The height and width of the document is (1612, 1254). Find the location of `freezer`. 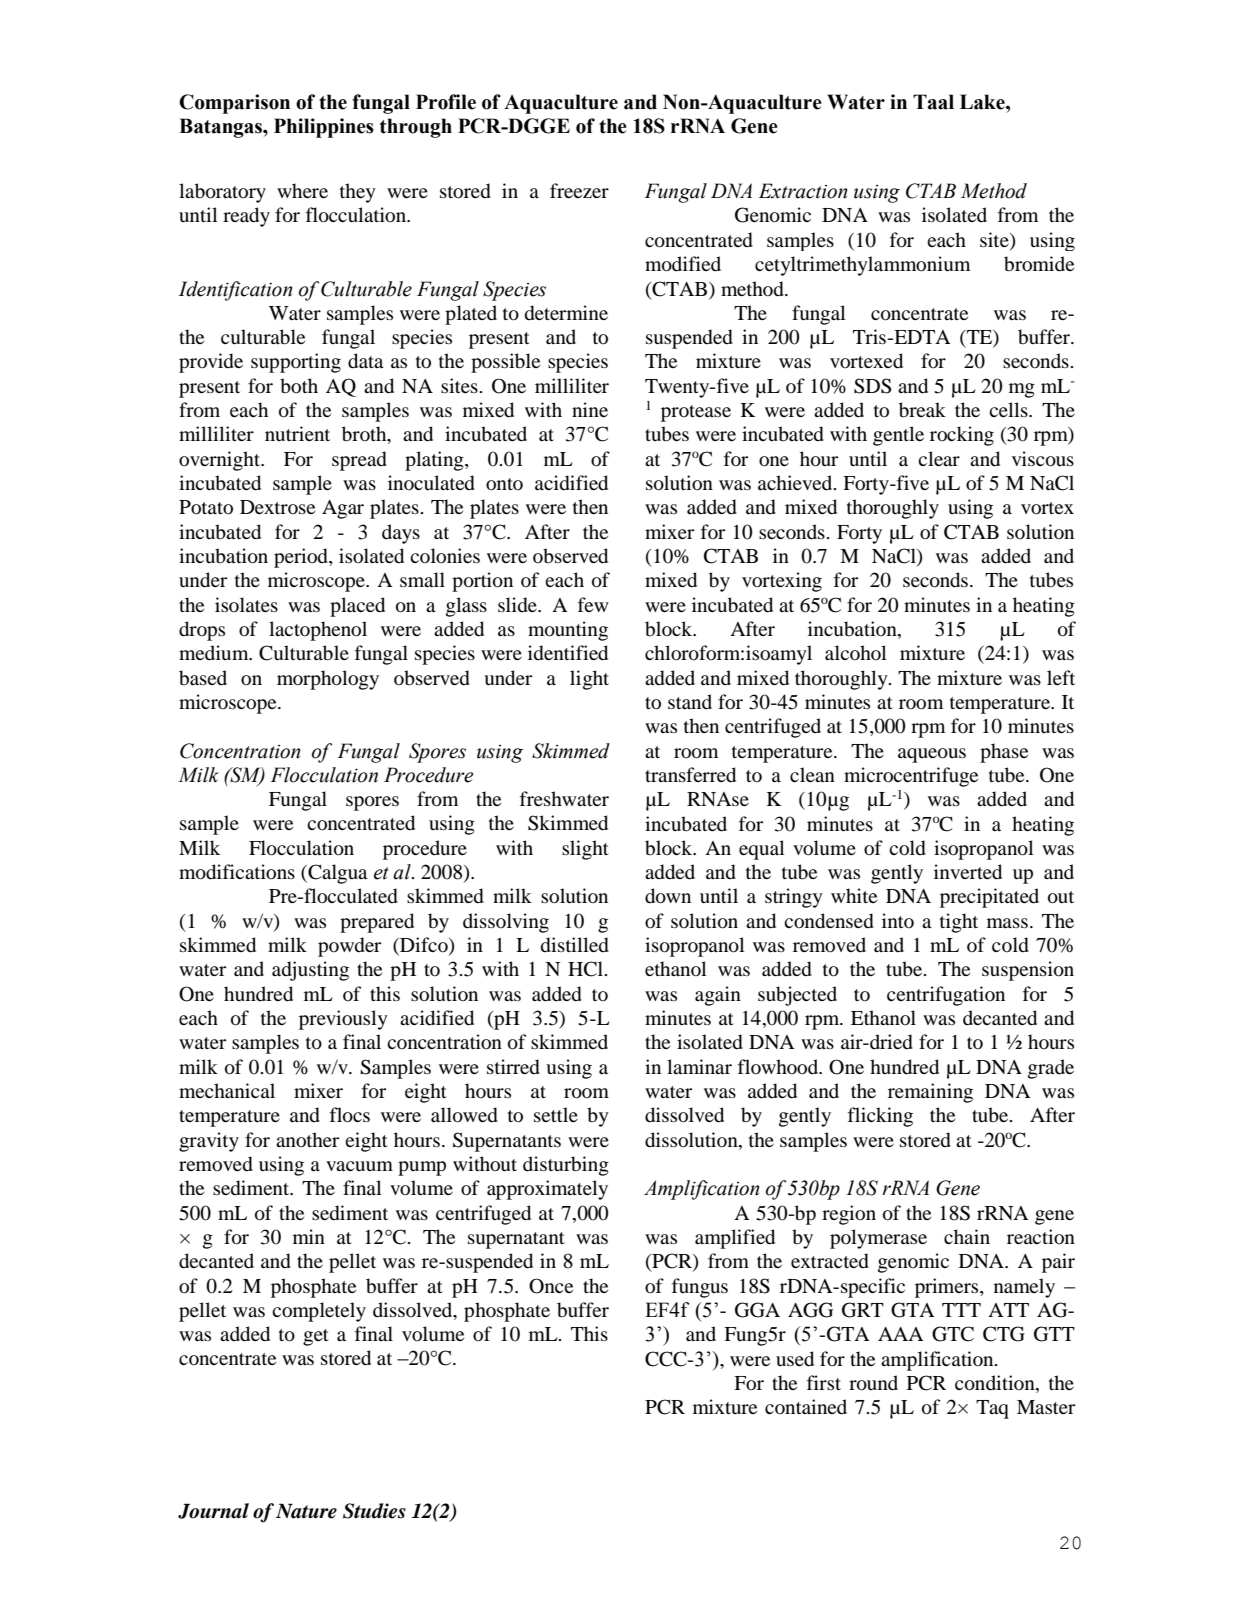

freezer is located at coordinates (579, 190).
